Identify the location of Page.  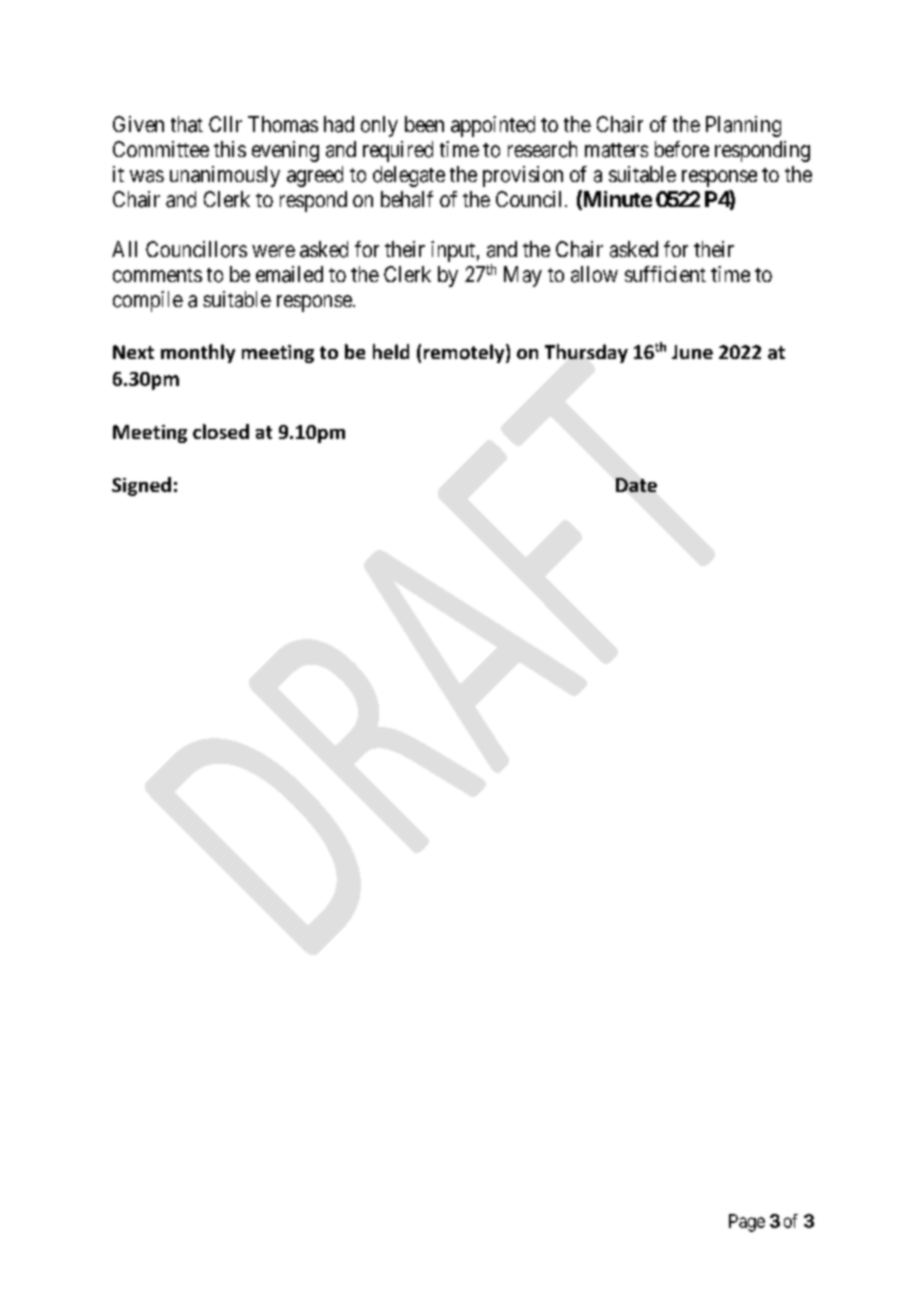
(747, 1223).
